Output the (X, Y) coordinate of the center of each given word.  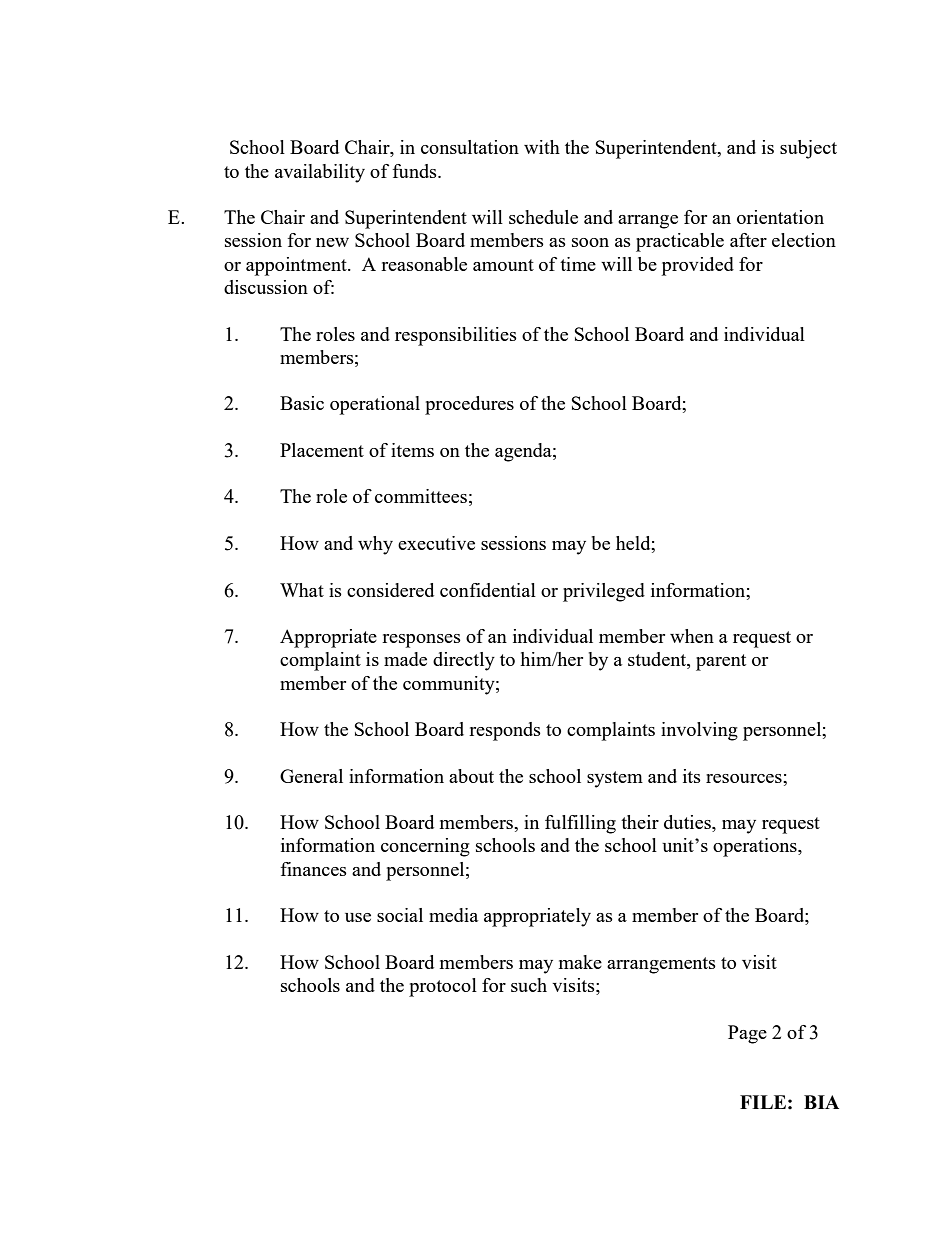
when (692, 636)
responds (505, 731)
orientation (780, 217)
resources (745, 778)
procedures (469, 405)
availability (320, 173)
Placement (322, 450)
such (529, 985)
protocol (443, 987)
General (311, 776)
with (542, 147)
